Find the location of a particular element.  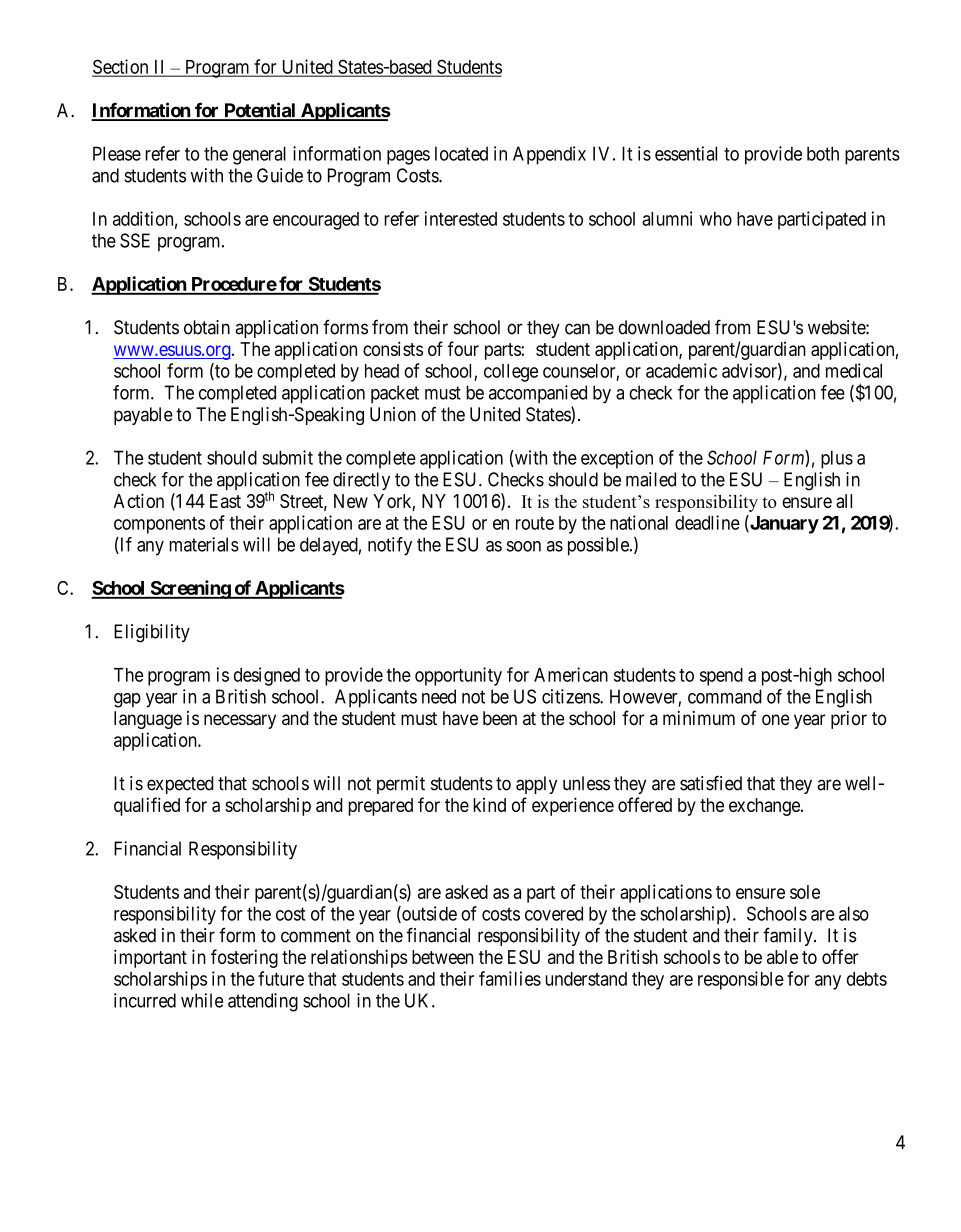

January is located at coordinates (783, 524).
